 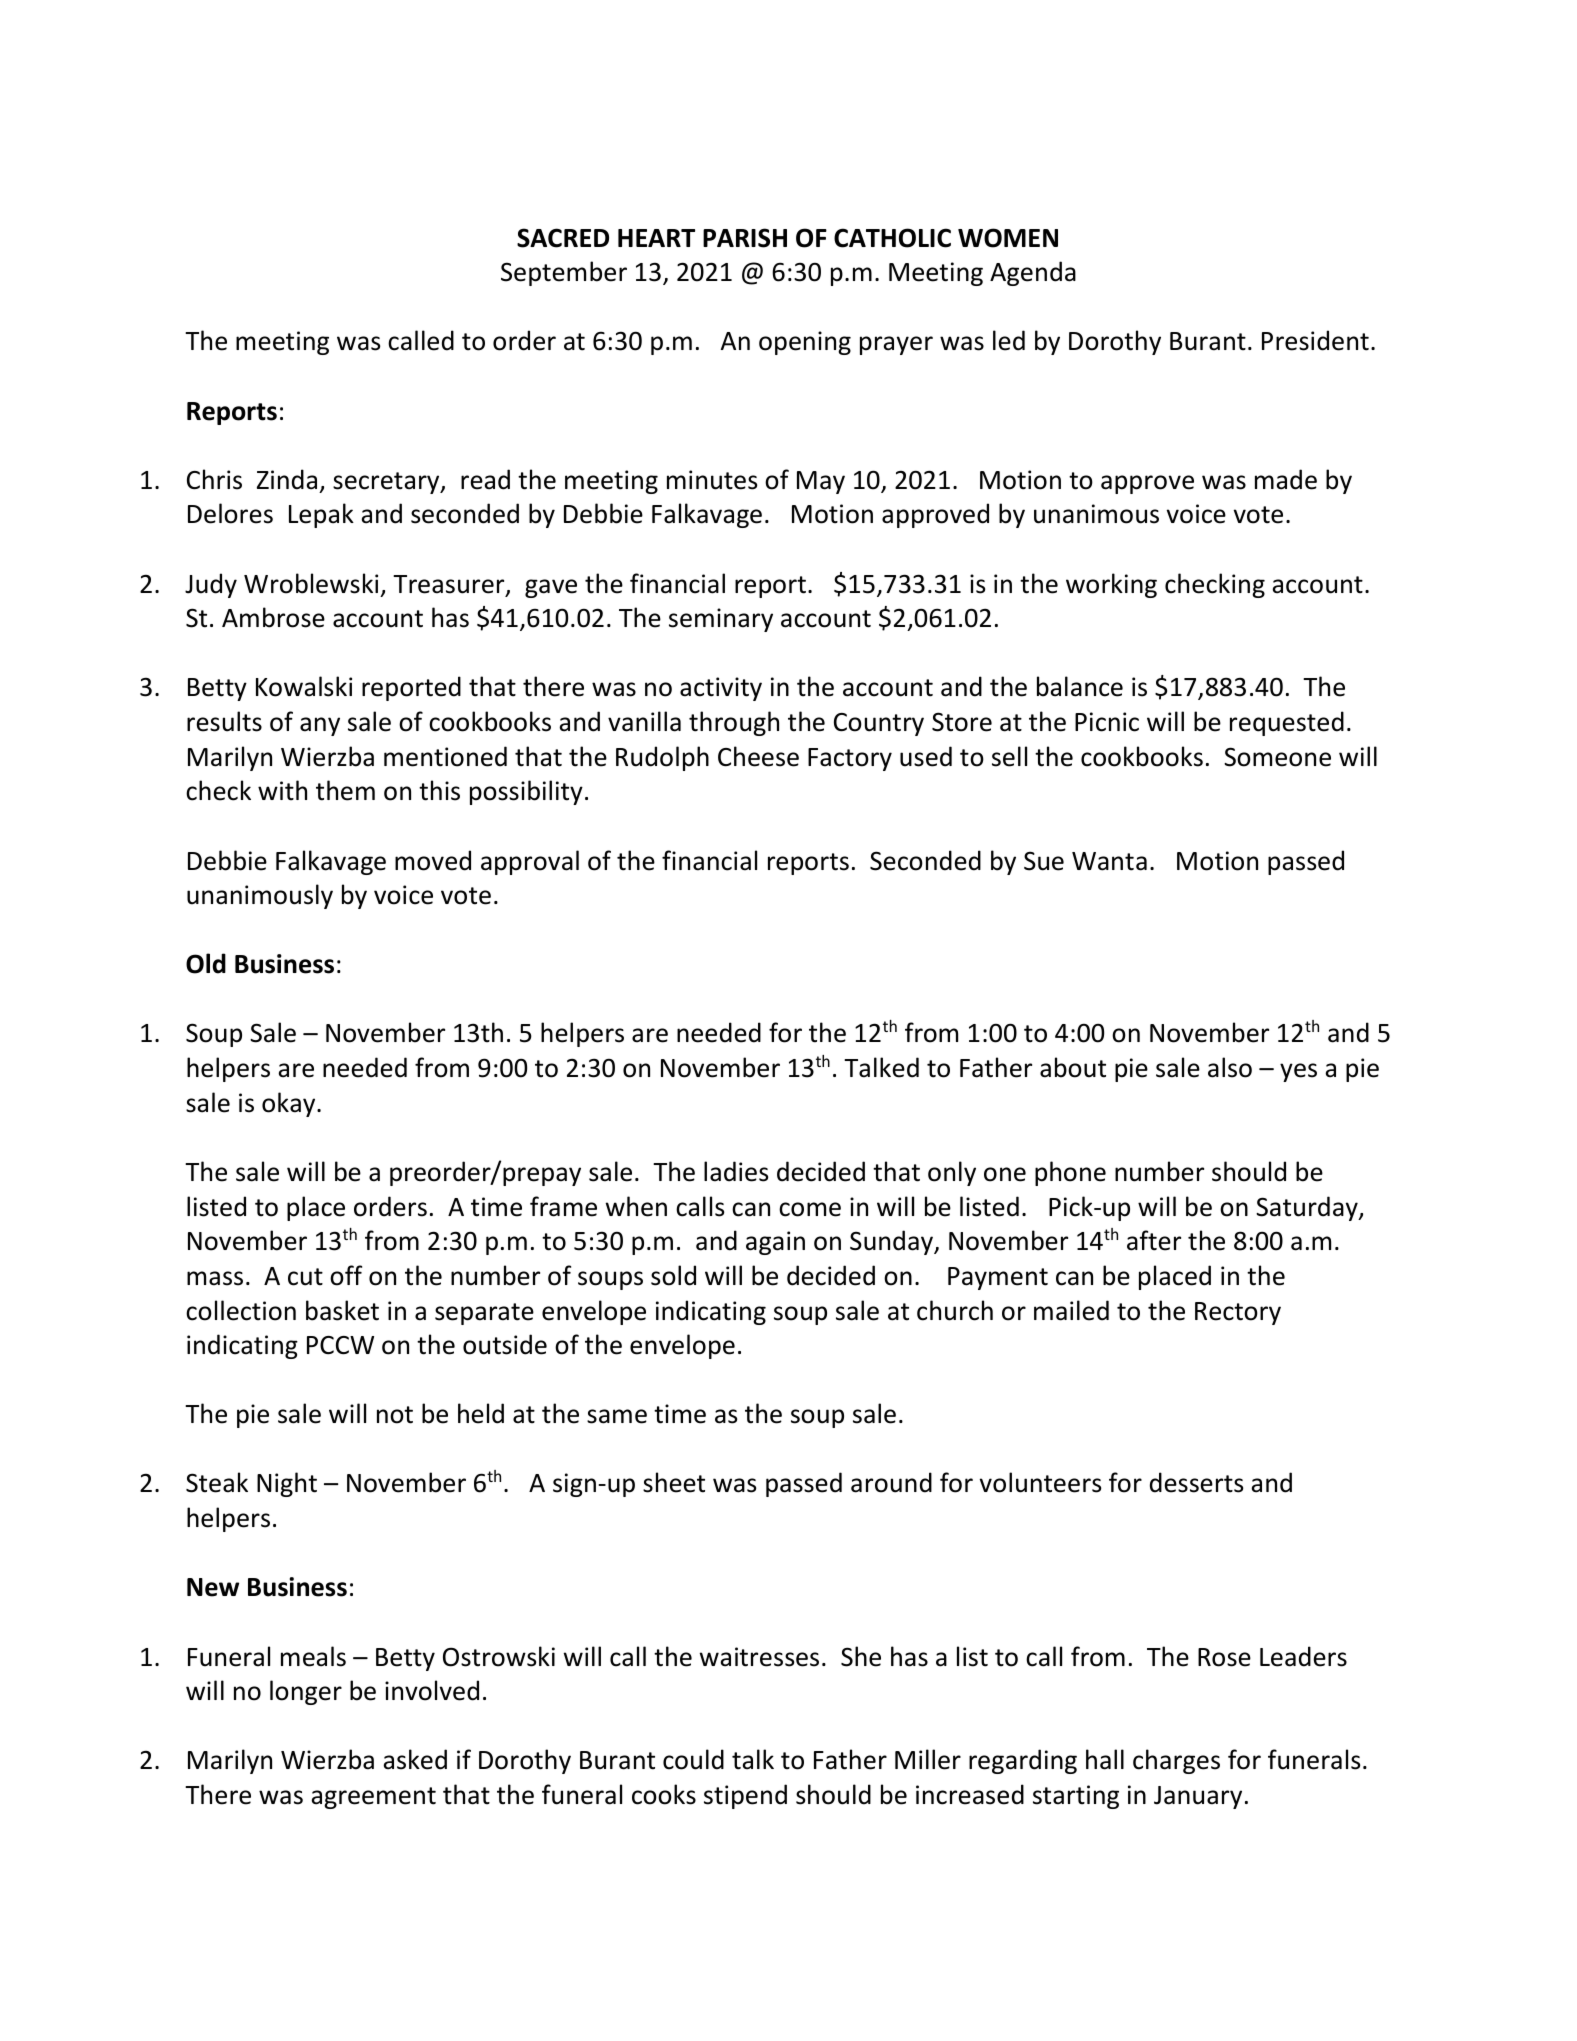 What do you see at coordinates (745, 1796) in the screenshot?
I see `stipend` at bounding box center [745, 1796].
